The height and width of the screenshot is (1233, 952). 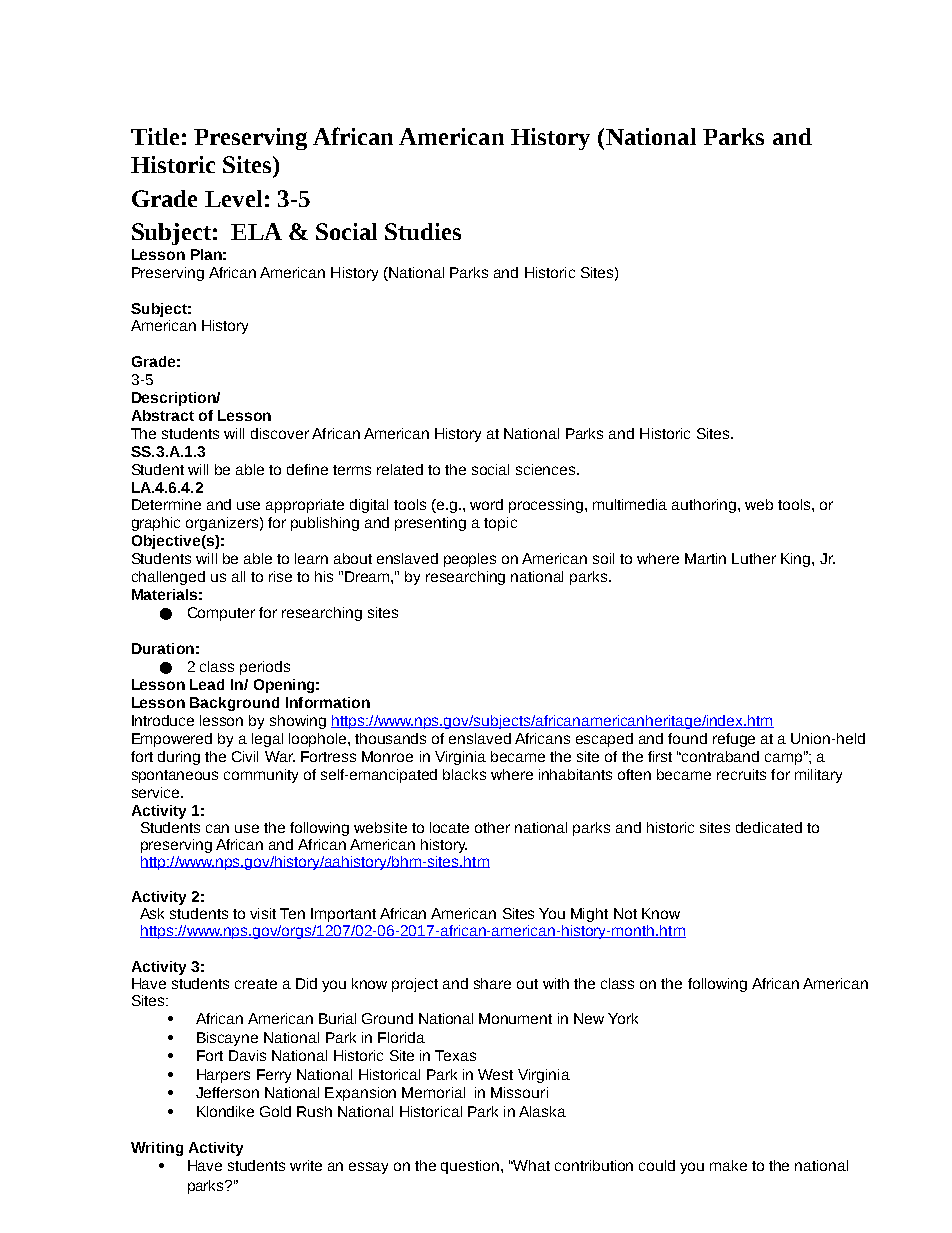 I want to click on dedicated, so click(x=769, y=827).
